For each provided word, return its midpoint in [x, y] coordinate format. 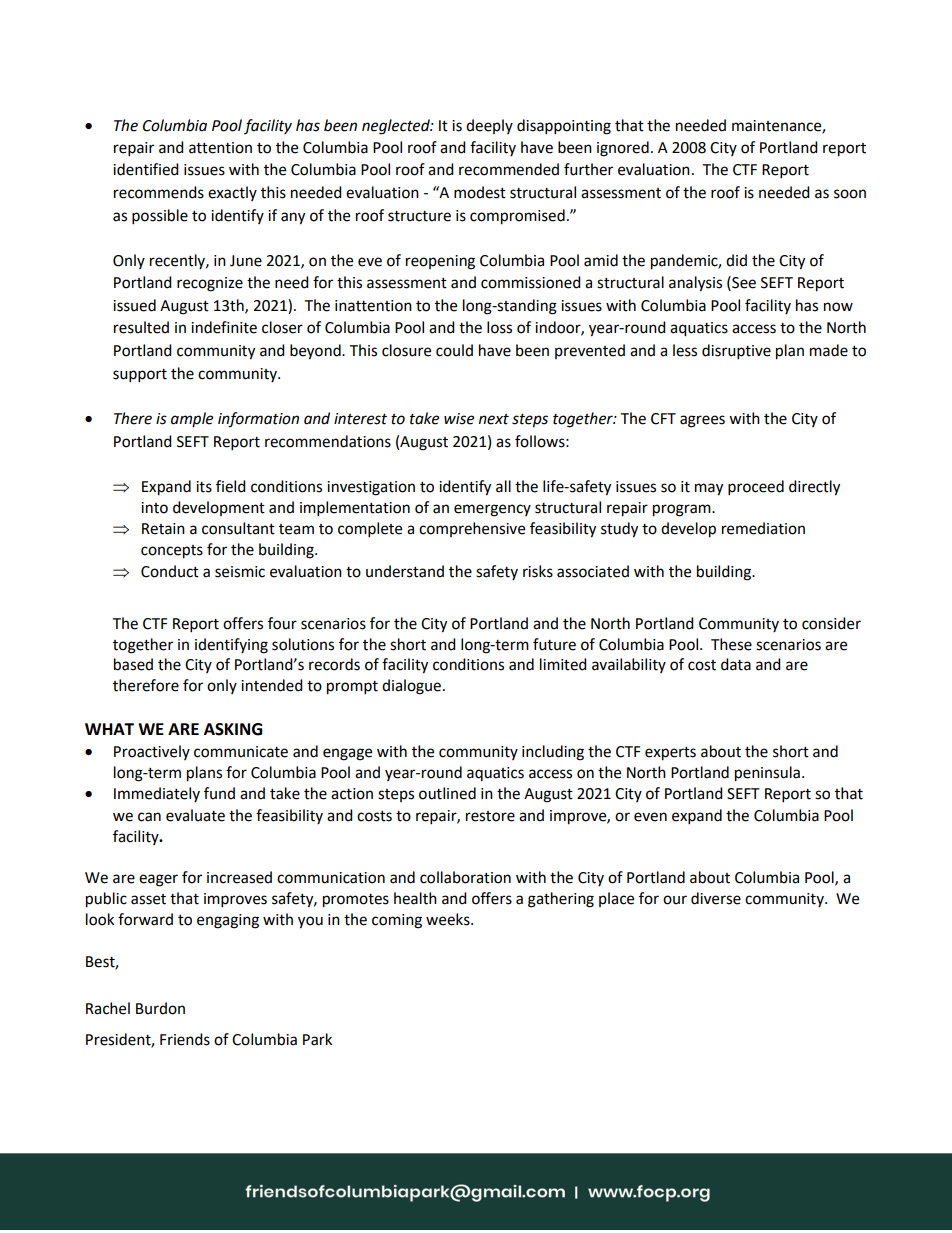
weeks [449, 919]
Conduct [170, 571]
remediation [763, 528]
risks [538, 571]
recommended [509, 169]
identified [146, 169]
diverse [716, 898]
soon [850, 194]
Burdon [160, 1008]
